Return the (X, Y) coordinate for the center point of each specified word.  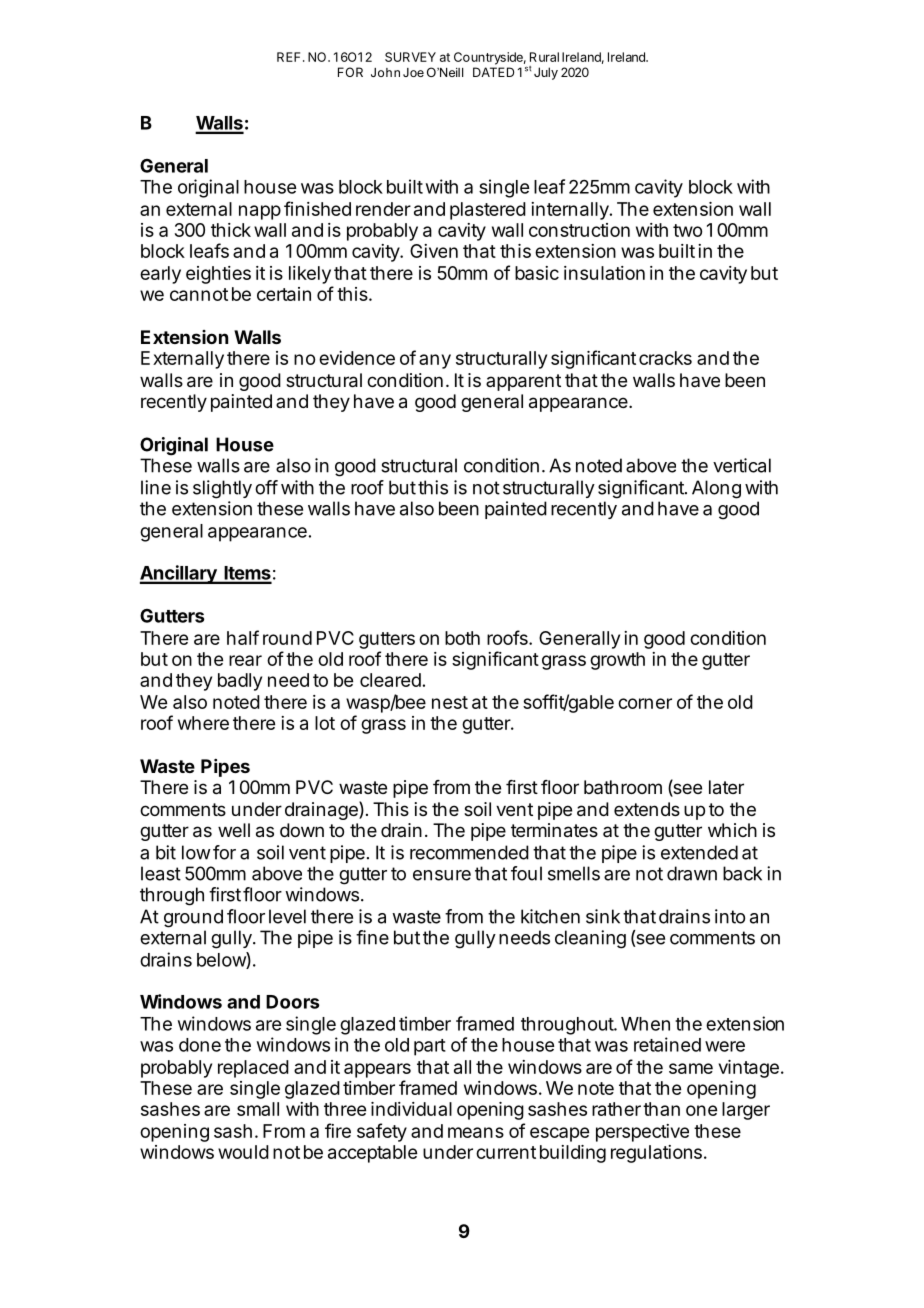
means (476, 1132)
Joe (413, 72)
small (258, 1109)
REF (290, 57)
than (661, 1109)
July (546, 73)
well (234, 830)
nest (450, 702)
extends (647, 809)
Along (716, 489)
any (435, 361)
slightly (222, 489)
